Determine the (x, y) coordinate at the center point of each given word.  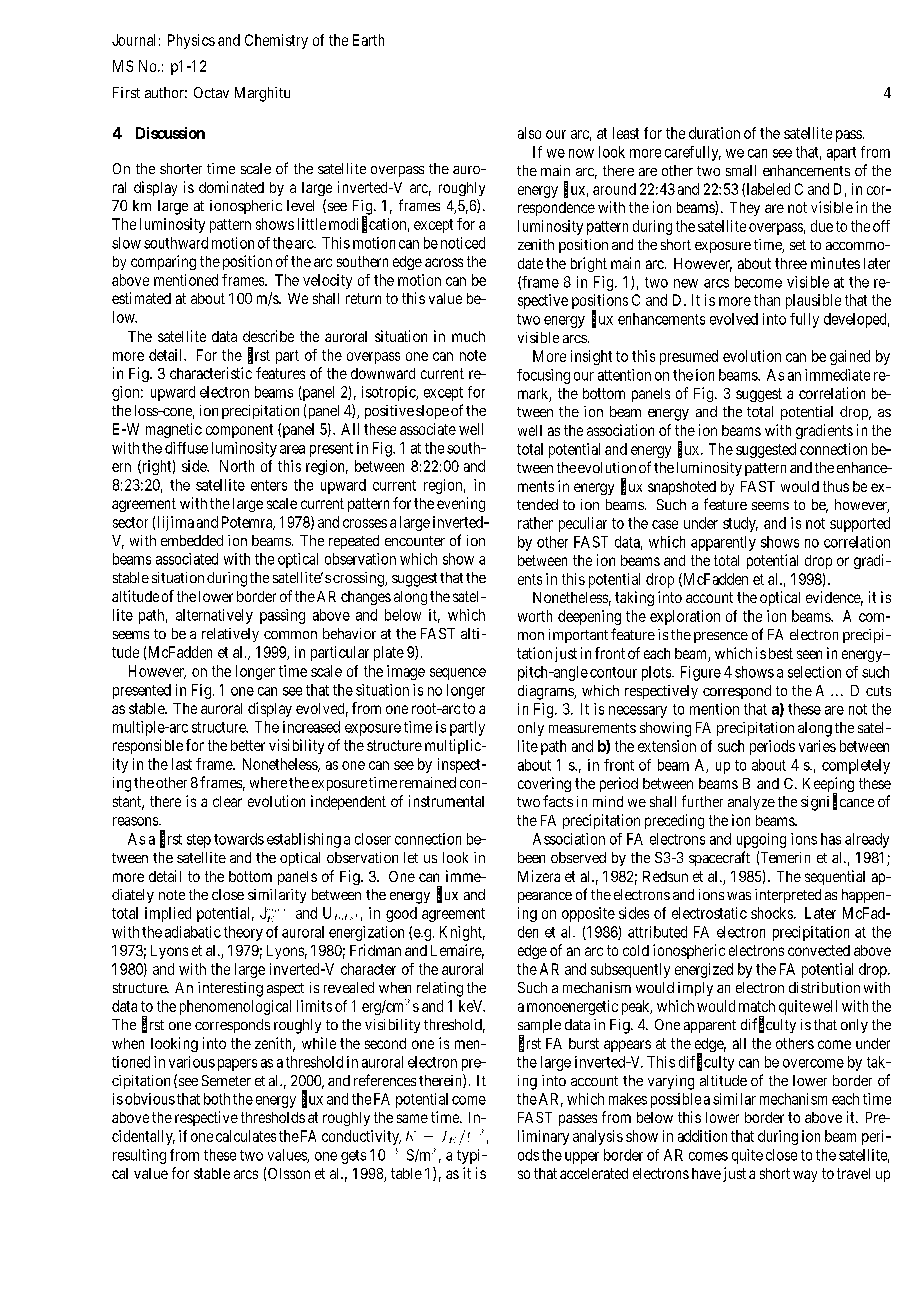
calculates (246, 1136)
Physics (191, 41)
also (529, 133)
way (805, 1176)
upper (582, 1158)
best (781, 653)
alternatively (214, 616)
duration (714, 133)
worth (535, 616)
